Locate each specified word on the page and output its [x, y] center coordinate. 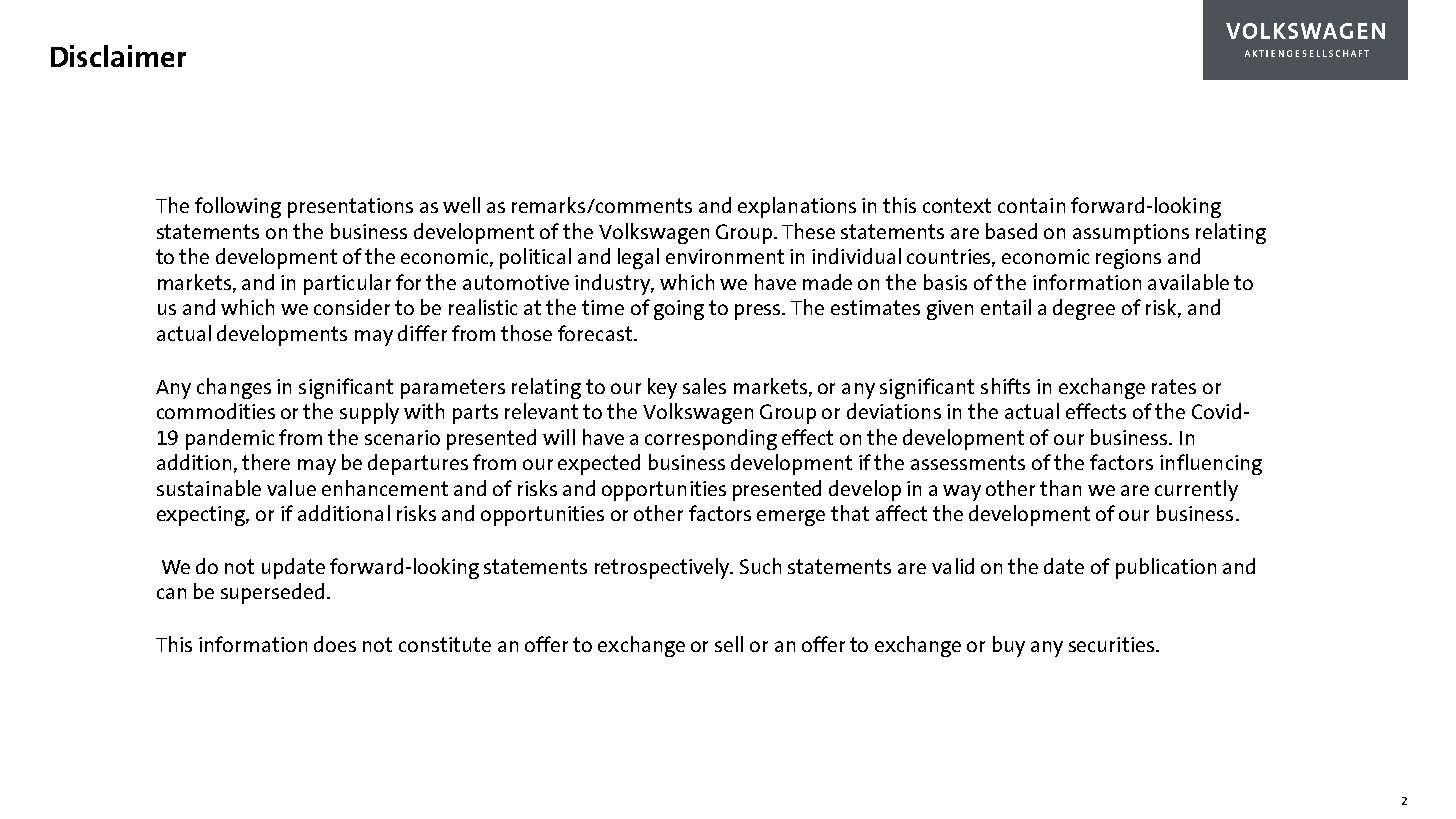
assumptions [1131, 234]
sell [729, 644]
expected [599, 464]
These [808, 231]
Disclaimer [118, 56]
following [238, 207]
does [335, 644]
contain [1031, 205]
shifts [1005, 386]
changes [234, 388]
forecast [595, 333]
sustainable [209, 488]
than [1060, 488]
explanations [797, 207]
